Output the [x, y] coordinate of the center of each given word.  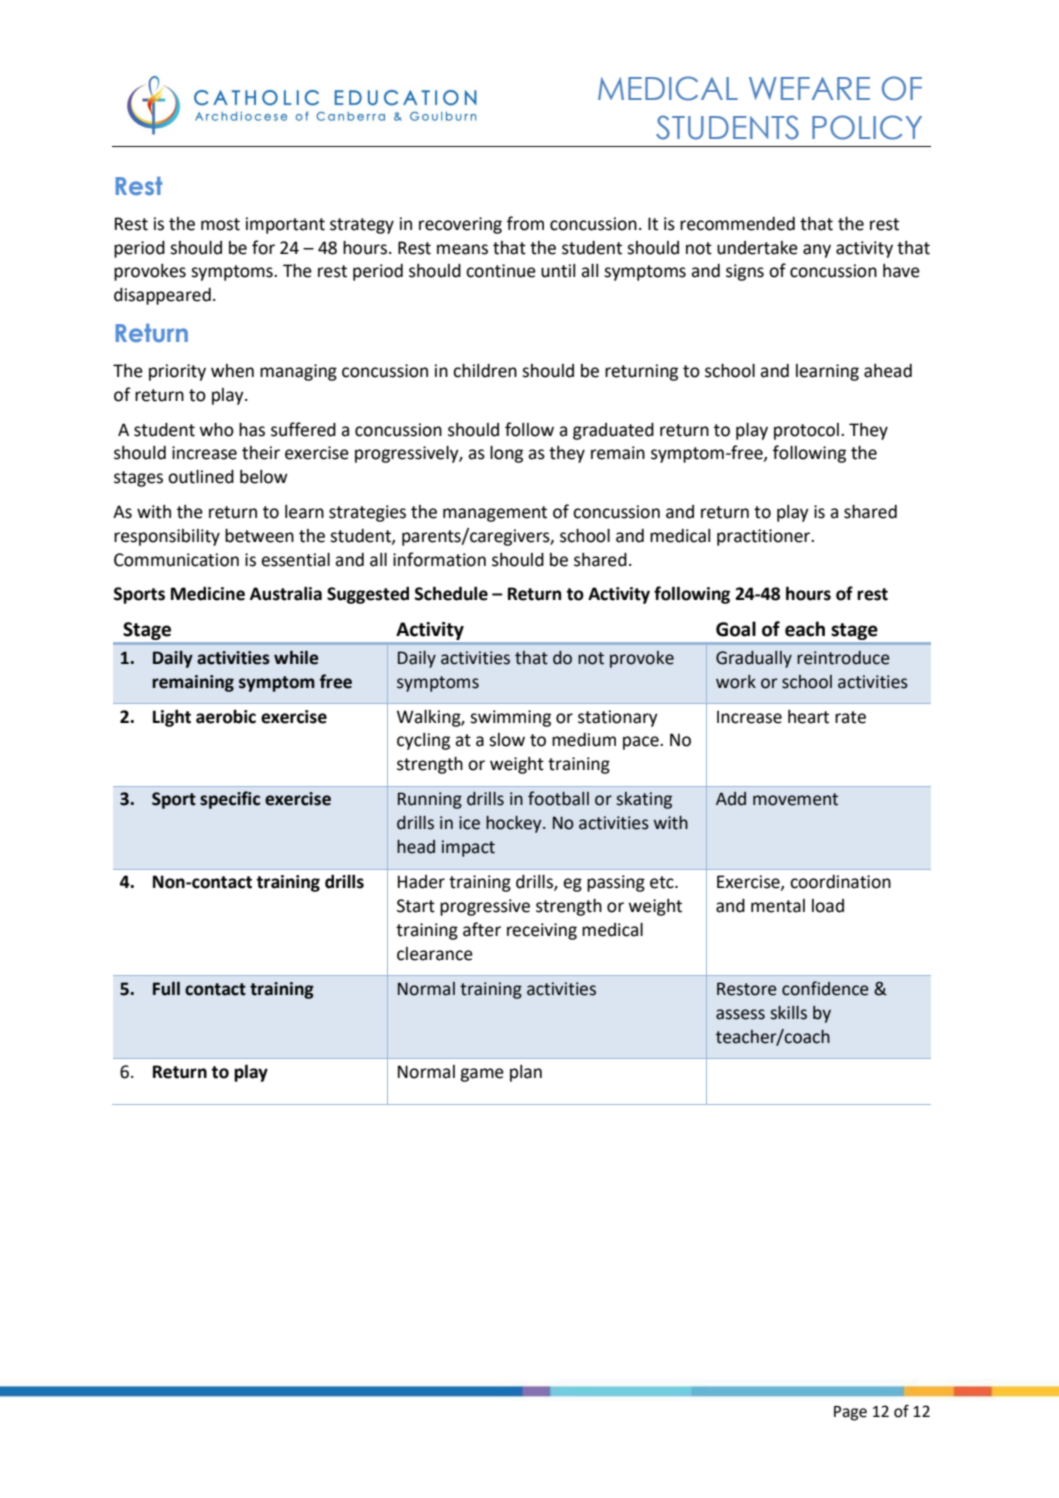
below [264, 477]
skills [788, 1013]
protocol [806, 431]
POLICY [867, 127]
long [506, 454]
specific [230, 800]
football [558, 798]
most [220, 224]
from [525, 223]
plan [526, 1073]
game [482, 1075]
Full [166, 989]
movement [795, 799]
